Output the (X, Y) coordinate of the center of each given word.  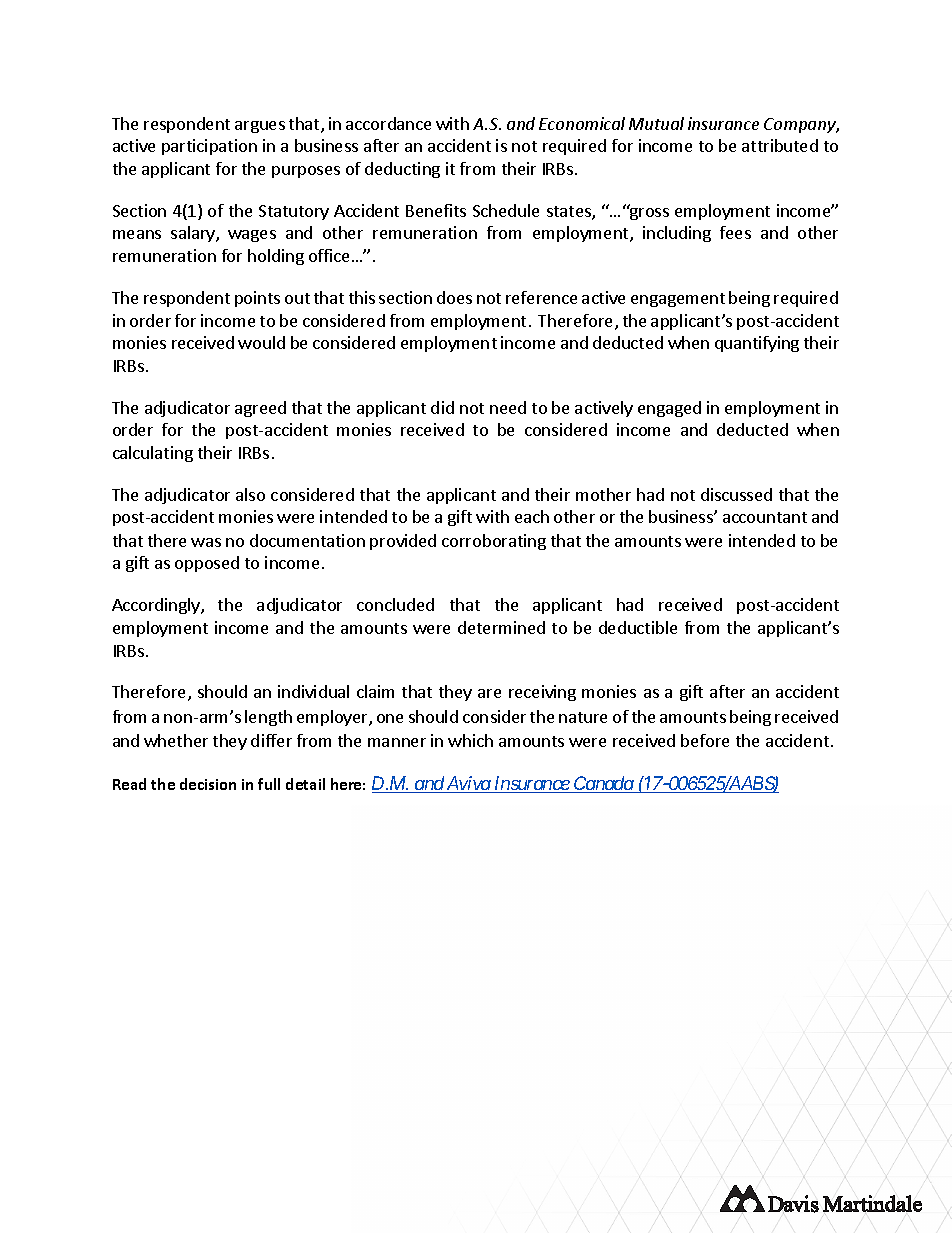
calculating (153, 454)
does (454, 297)
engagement (678, 300)
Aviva (468, 784)
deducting (402, 170)
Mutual (656, 123)
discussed (736, 494)
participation (209, 147)
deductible (638, 627)
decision (208, 784)
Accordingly (157, 606)
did (442, 407)
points (257, 299)
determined (501, 627)
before (705, 740)
